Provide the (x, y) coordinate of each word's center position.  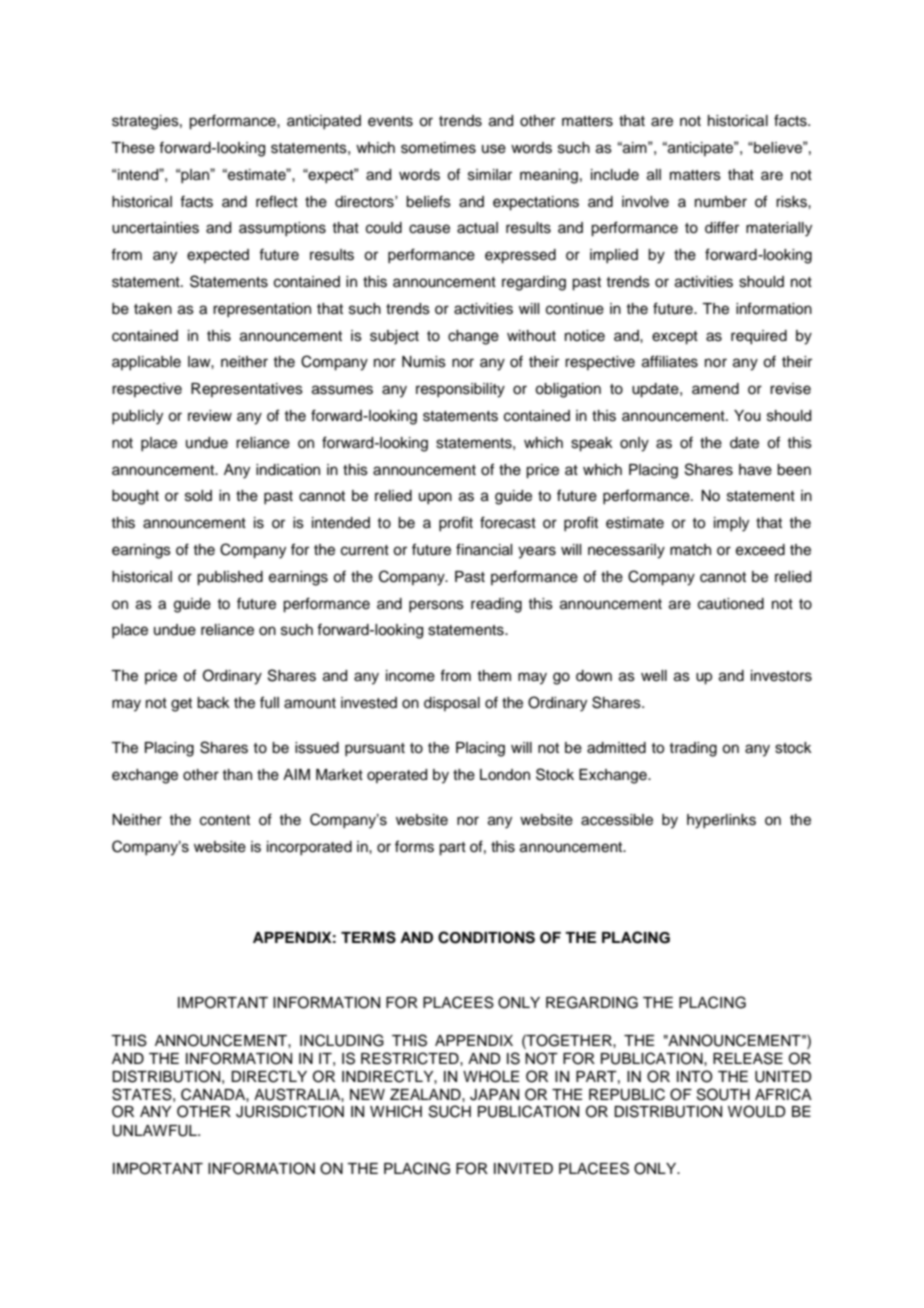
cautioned (731, 604)
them (494, 676)
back (213, 703)
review (210, 416)
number (721, 202)
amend (715, 389)
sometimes (438, 148)
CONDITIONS (486, 937)
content (225, 820)
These (133, 148)
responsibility (460, 390)
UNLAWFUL (155, 1131)
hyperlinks (721, 821)
